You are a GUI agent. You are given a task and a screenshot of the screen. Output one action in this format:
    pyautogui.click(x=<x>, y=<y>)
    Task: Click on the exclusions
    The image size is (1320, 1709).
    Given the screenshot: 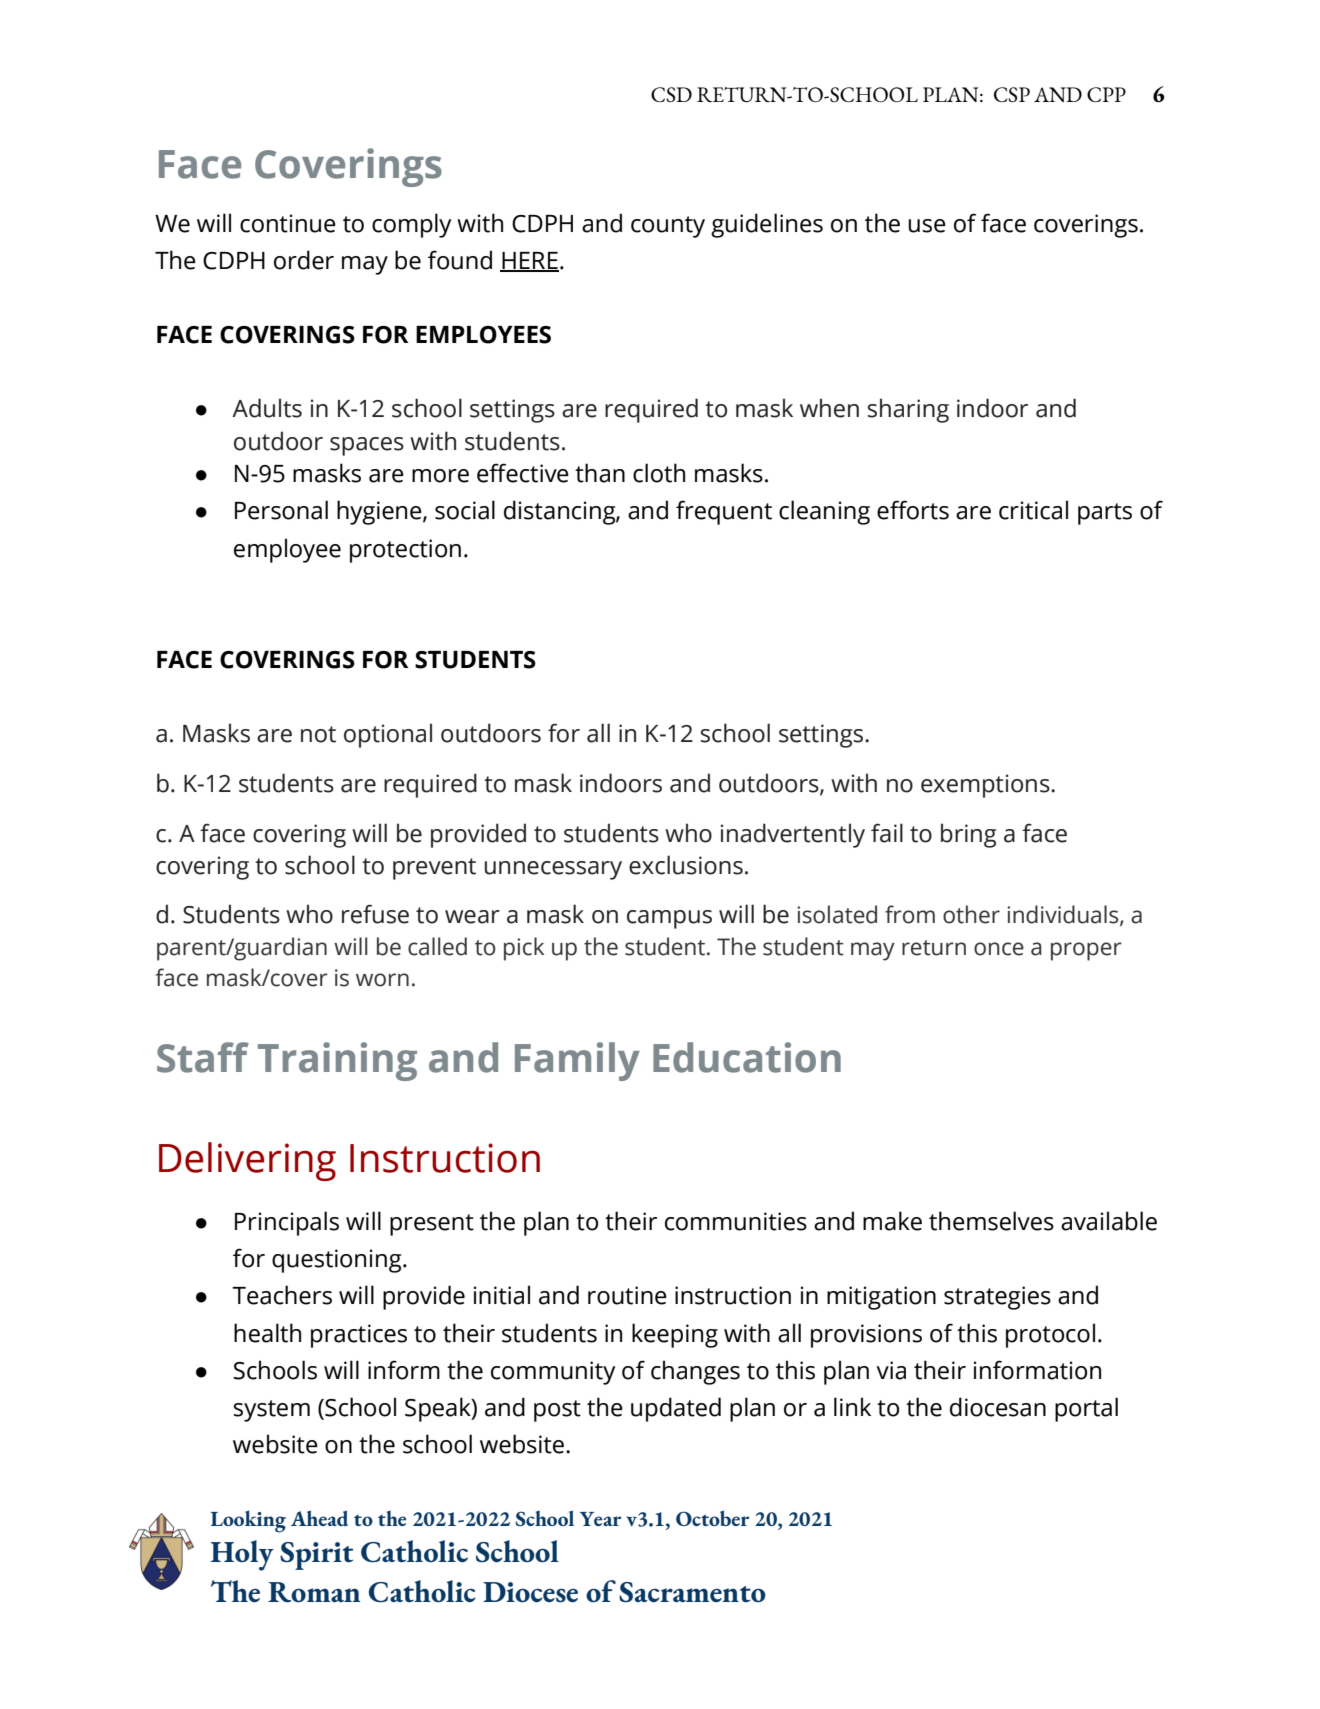 What is the action you would take?
    pyautogui.click(x=686, y=865)
